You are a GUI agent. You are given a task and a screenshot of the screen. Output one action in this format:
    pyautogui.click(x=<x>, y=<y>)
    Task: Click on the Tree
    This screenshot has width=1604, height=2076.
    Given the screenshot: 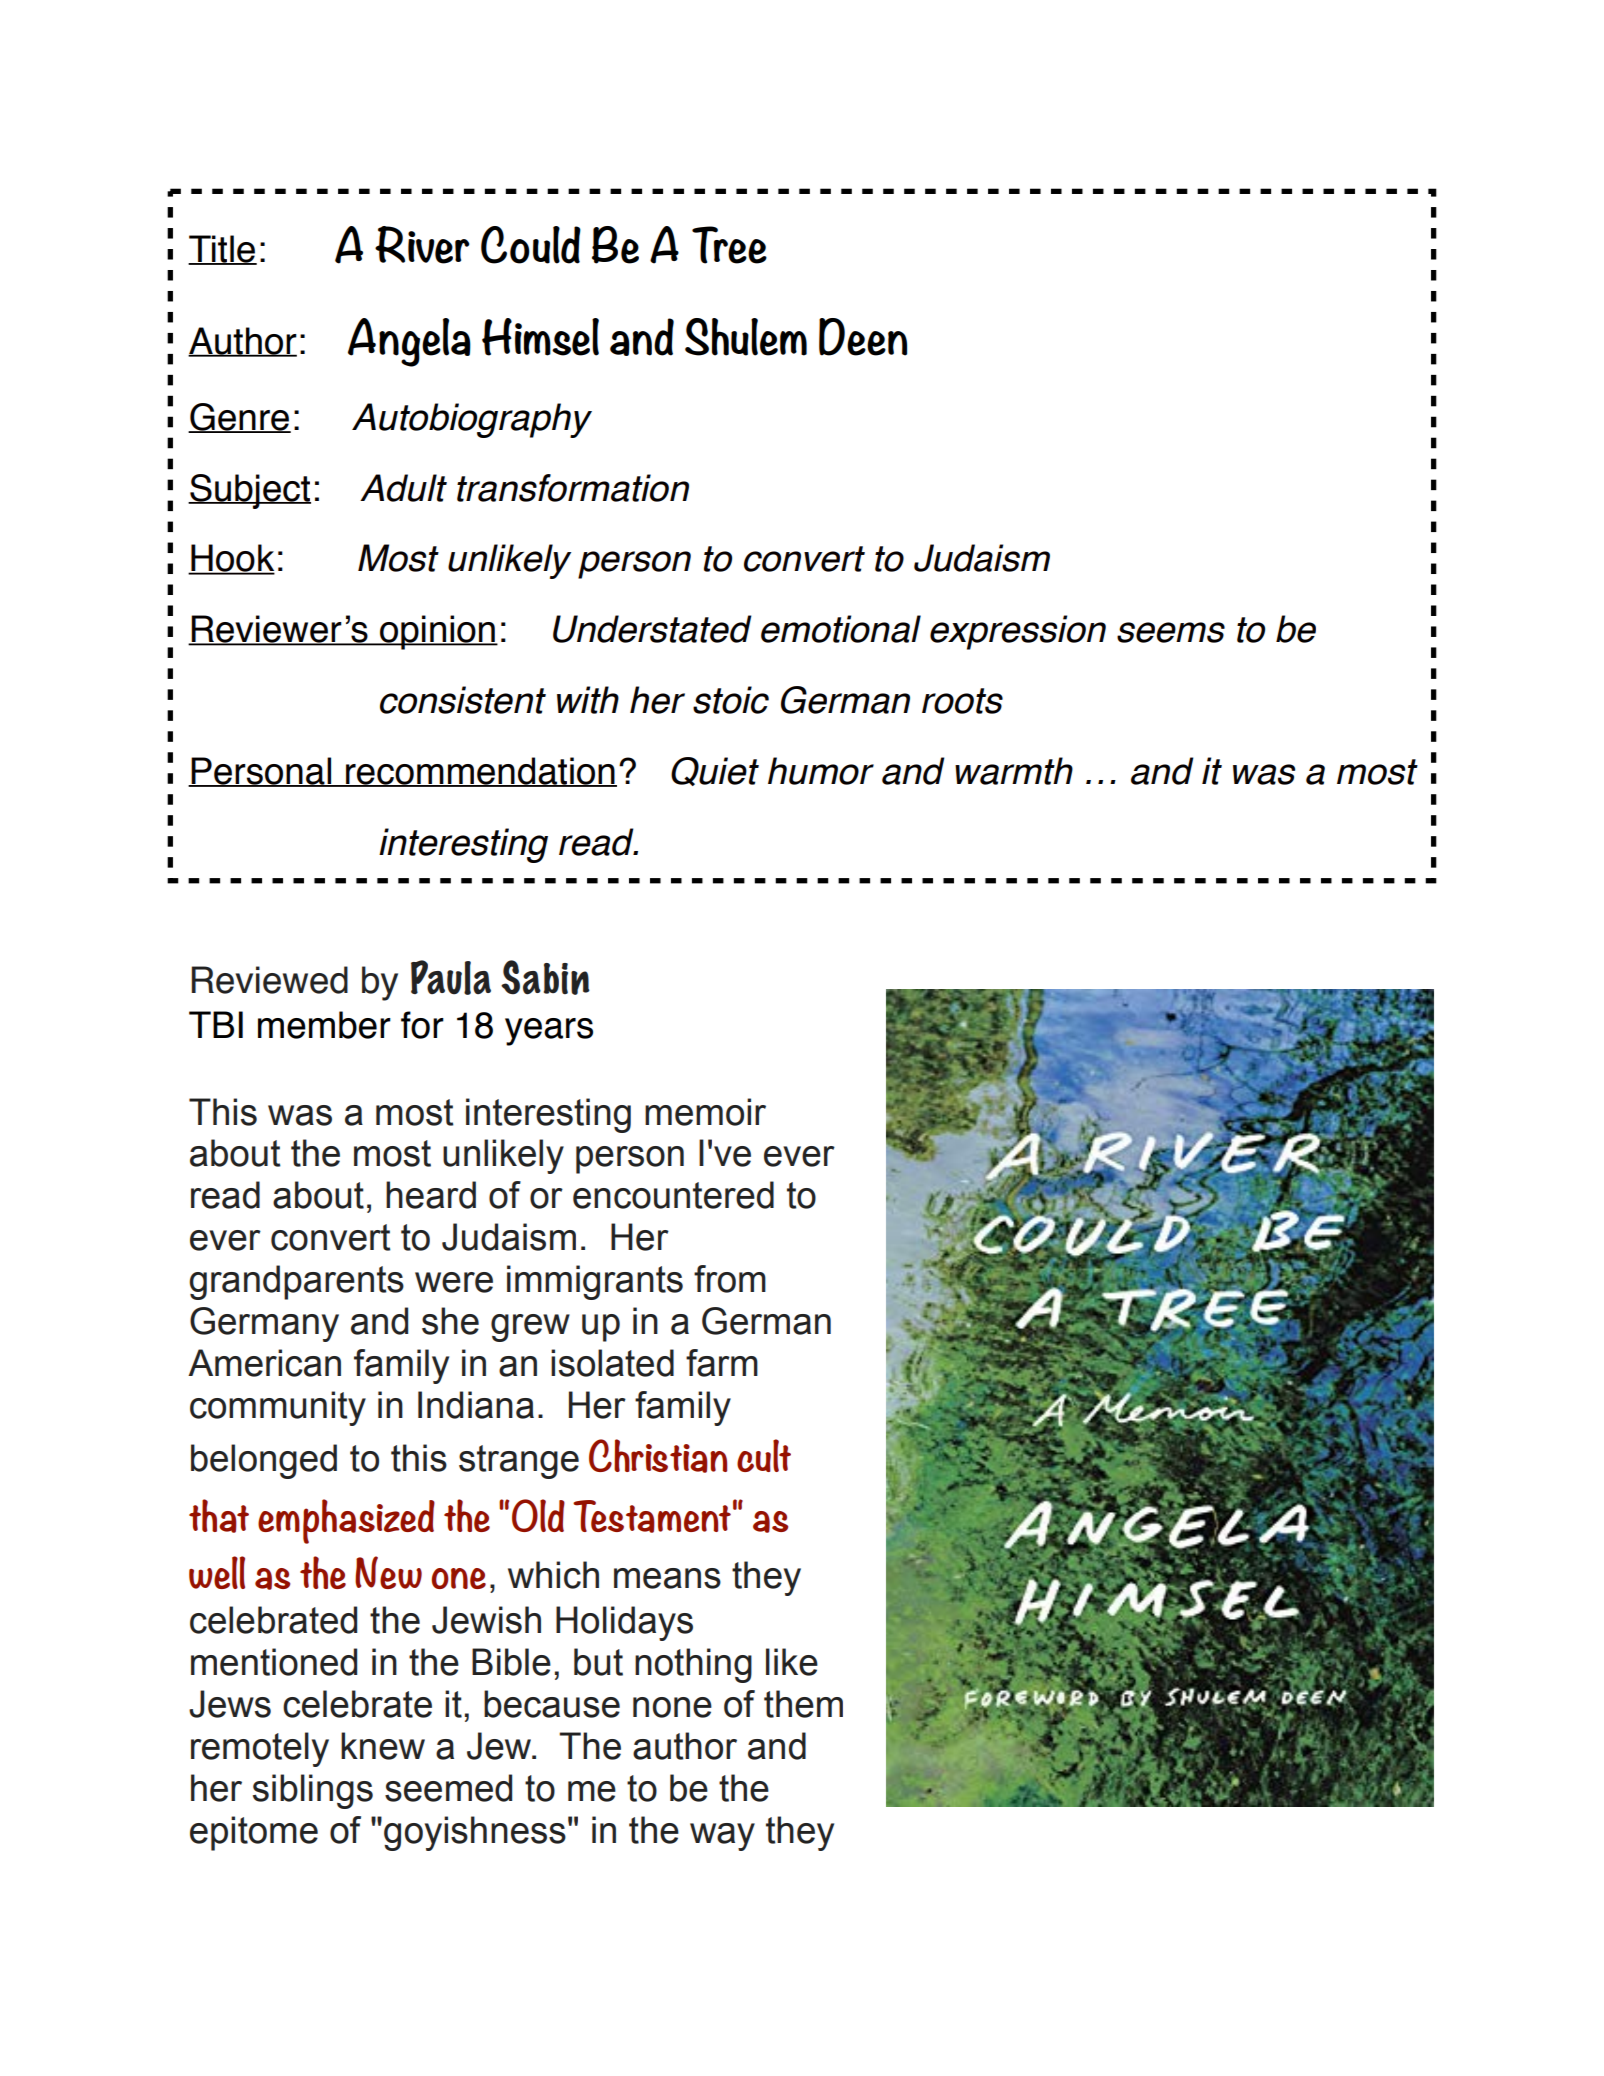 What is the action you would take?
    pyautogui.click(x=729, y=245)
